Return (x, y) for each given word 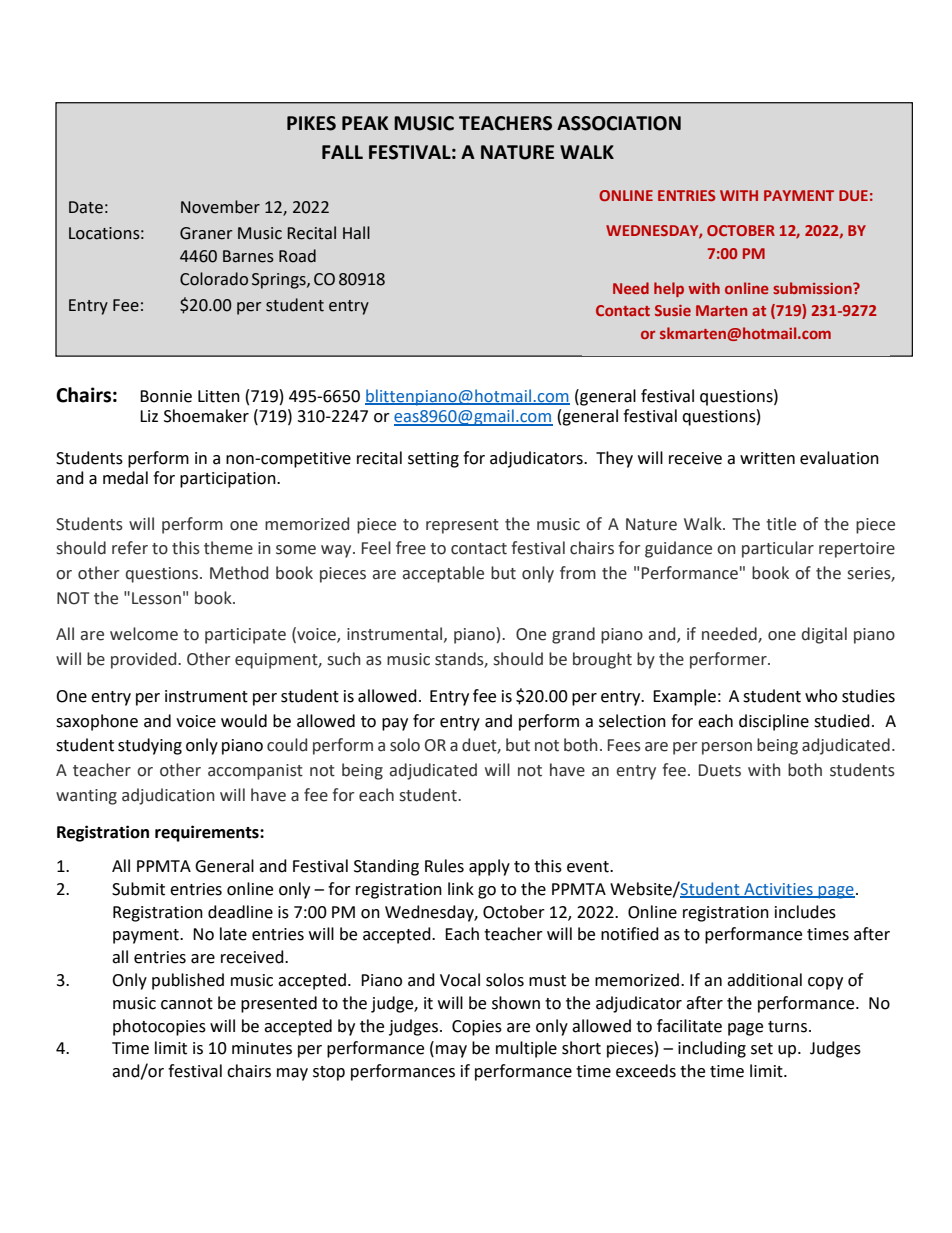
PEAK (365, 123)
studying (150, 746)
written (767, 458)
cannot (187, 1004)
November (220, 207)
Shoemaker (206, 416)
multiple (526, 1049)
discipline (774, 722)
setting (433, 460)
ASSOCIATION (619, 123)
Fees (624, 745)
